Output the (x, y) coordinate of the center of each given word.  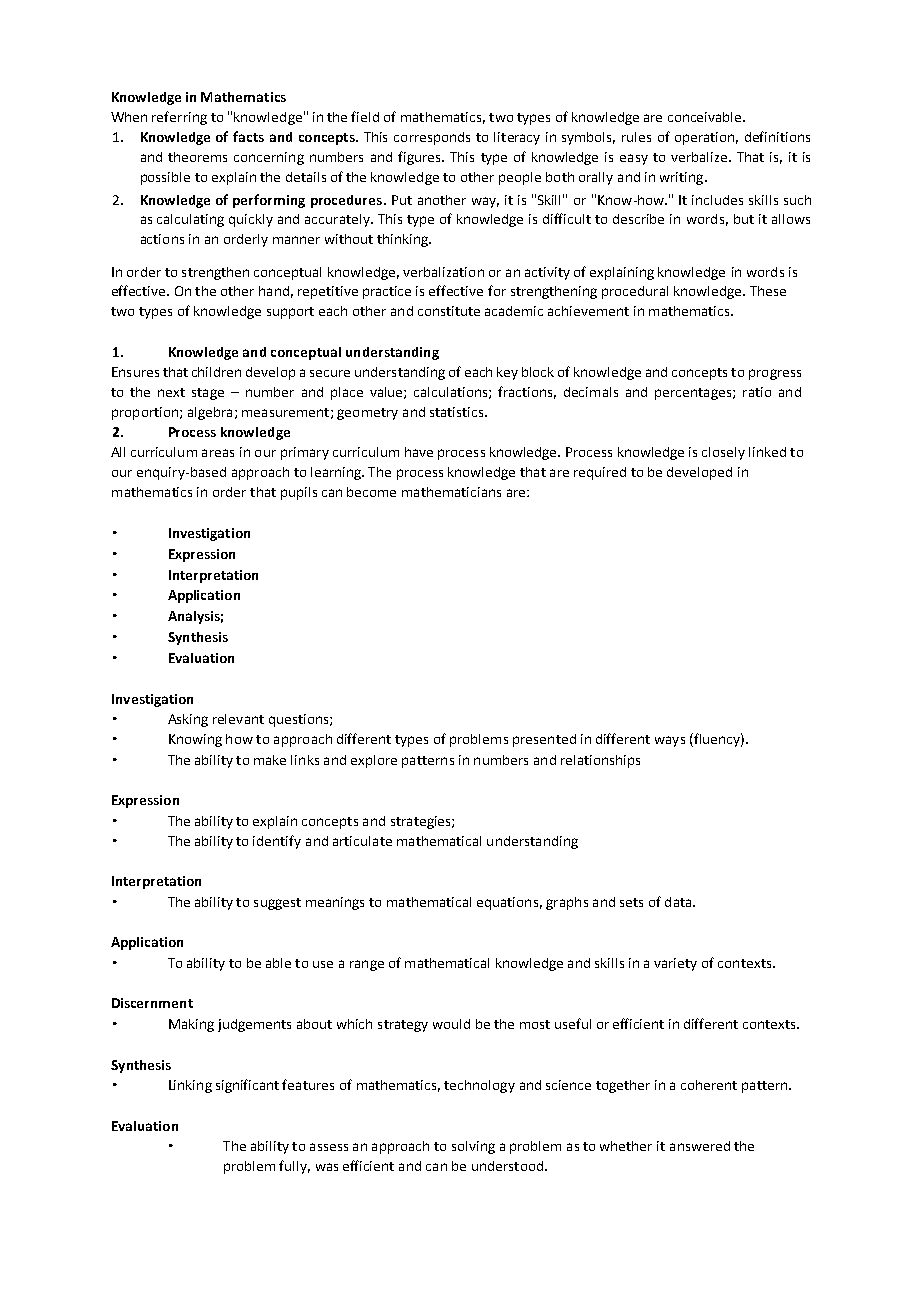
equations (507, 903)
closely (723, 453)
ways (670, 741)
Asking (188, 720)
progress (775, 374)
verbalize (699, 157)
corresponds (432, 138)
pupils (299, 493)
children (216, 372)
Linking (190, 1086)
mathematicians (451, 492)
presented (544, 740)
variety (675, 964)
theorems (197, 157)
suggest (277, 904)
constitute (449, 311)
